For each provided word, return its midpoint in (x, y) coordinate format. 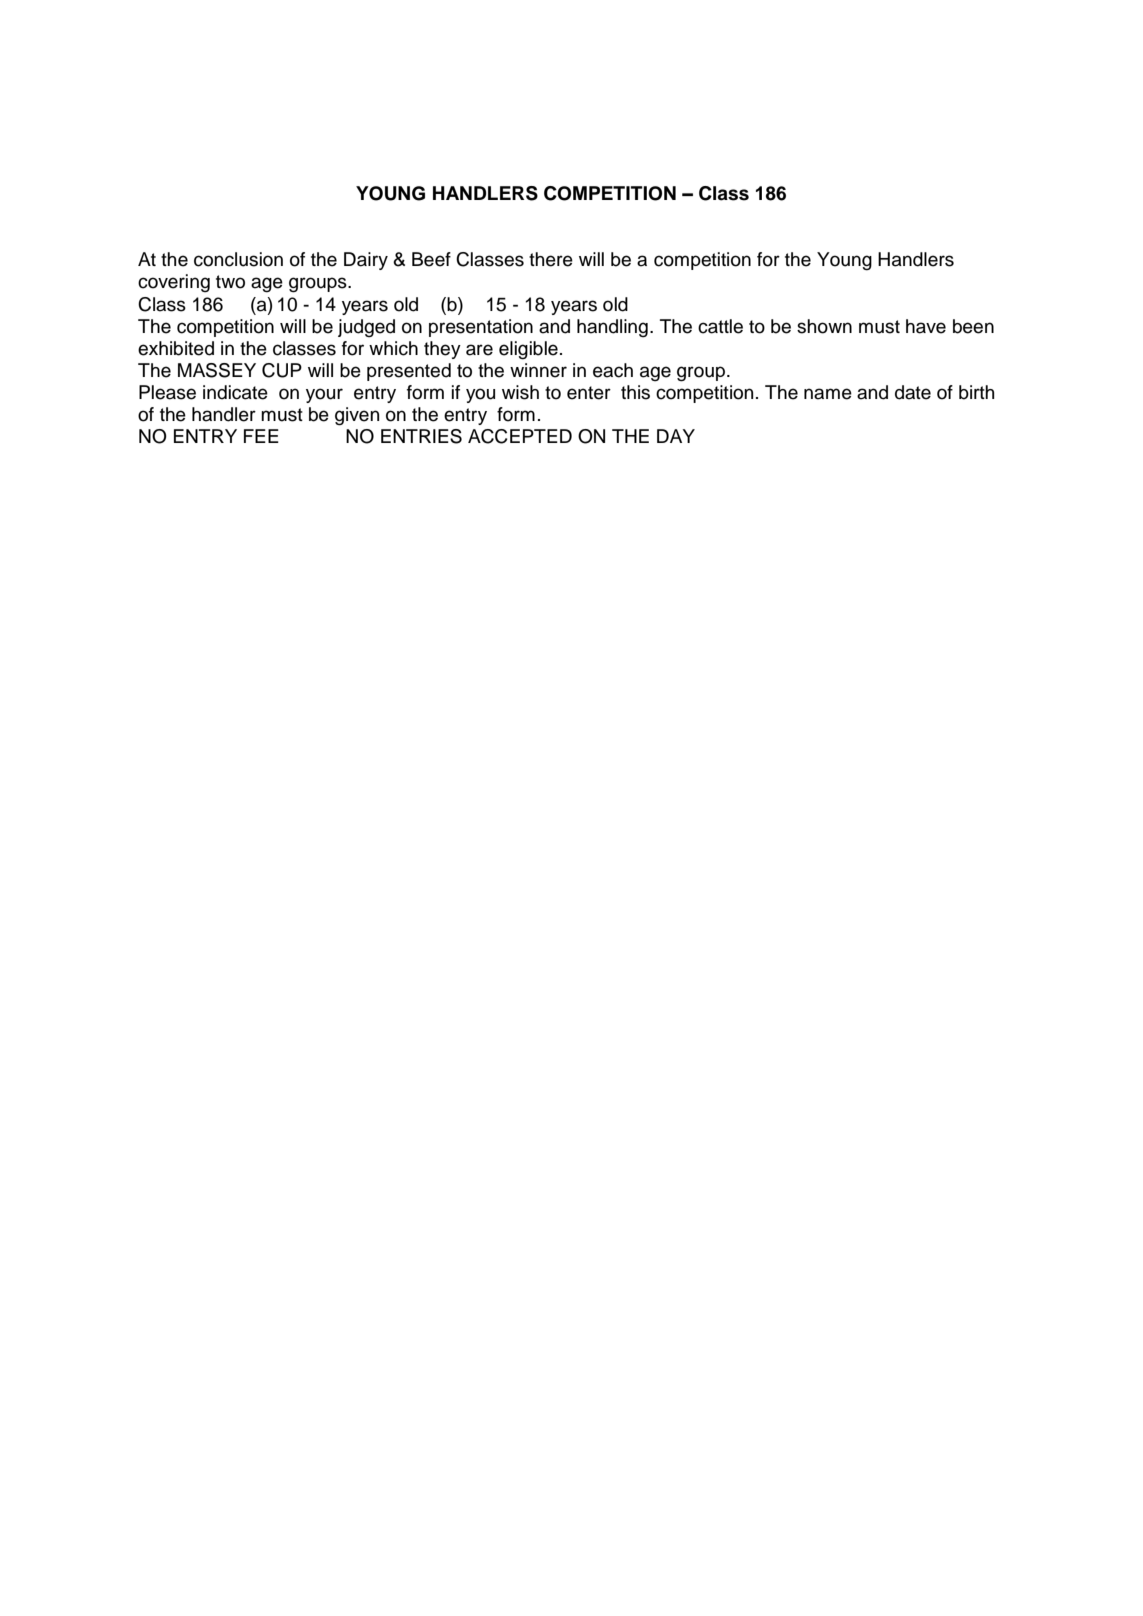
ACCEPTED (520, 436)
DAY (676, 436)
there (551, 259)
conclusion (238, 259)
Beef (431, 259)
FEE (261, 436)
